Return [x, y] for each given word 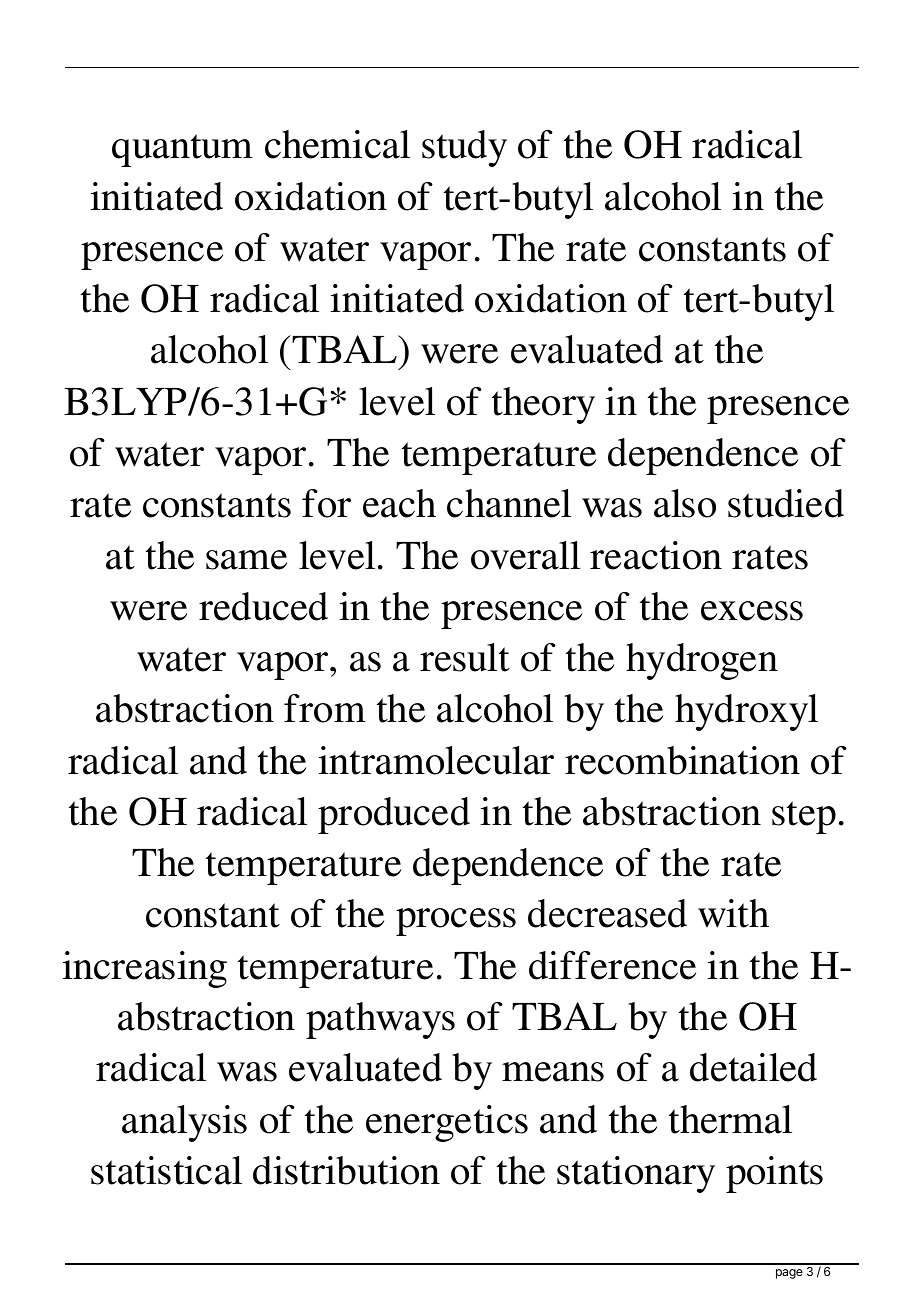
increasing [144, 969]
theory [543, 405]
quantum [182, 150]
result [465, 657]
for [326, 503]
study [464, 148]
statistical [166, 1170]
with [733, 913]
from [325, 708]
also [685, 503]
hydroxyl [746, 712]
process [456, 922]
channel [509, 503]
